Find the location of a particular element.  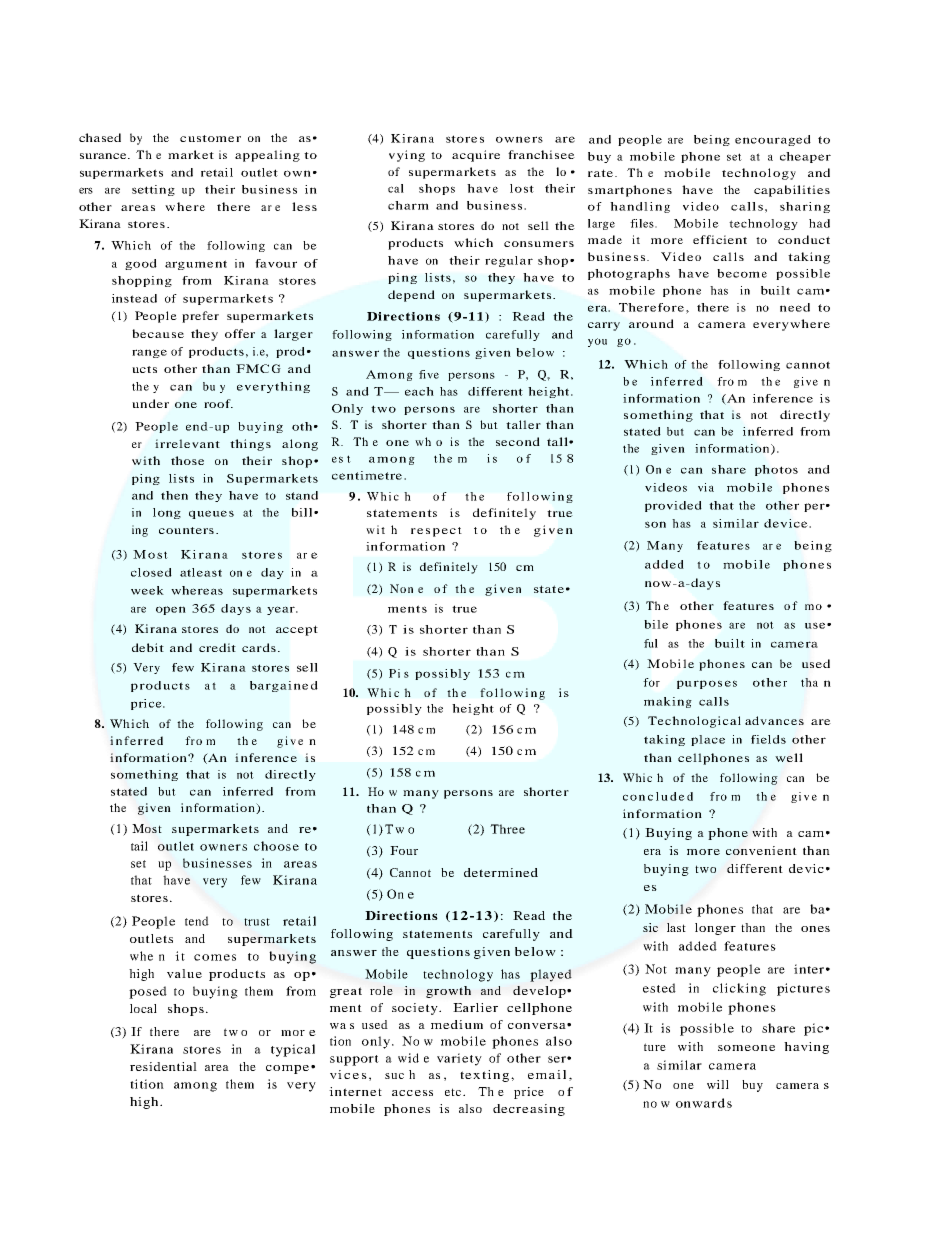

determined is located at coordinates (501, 872).
